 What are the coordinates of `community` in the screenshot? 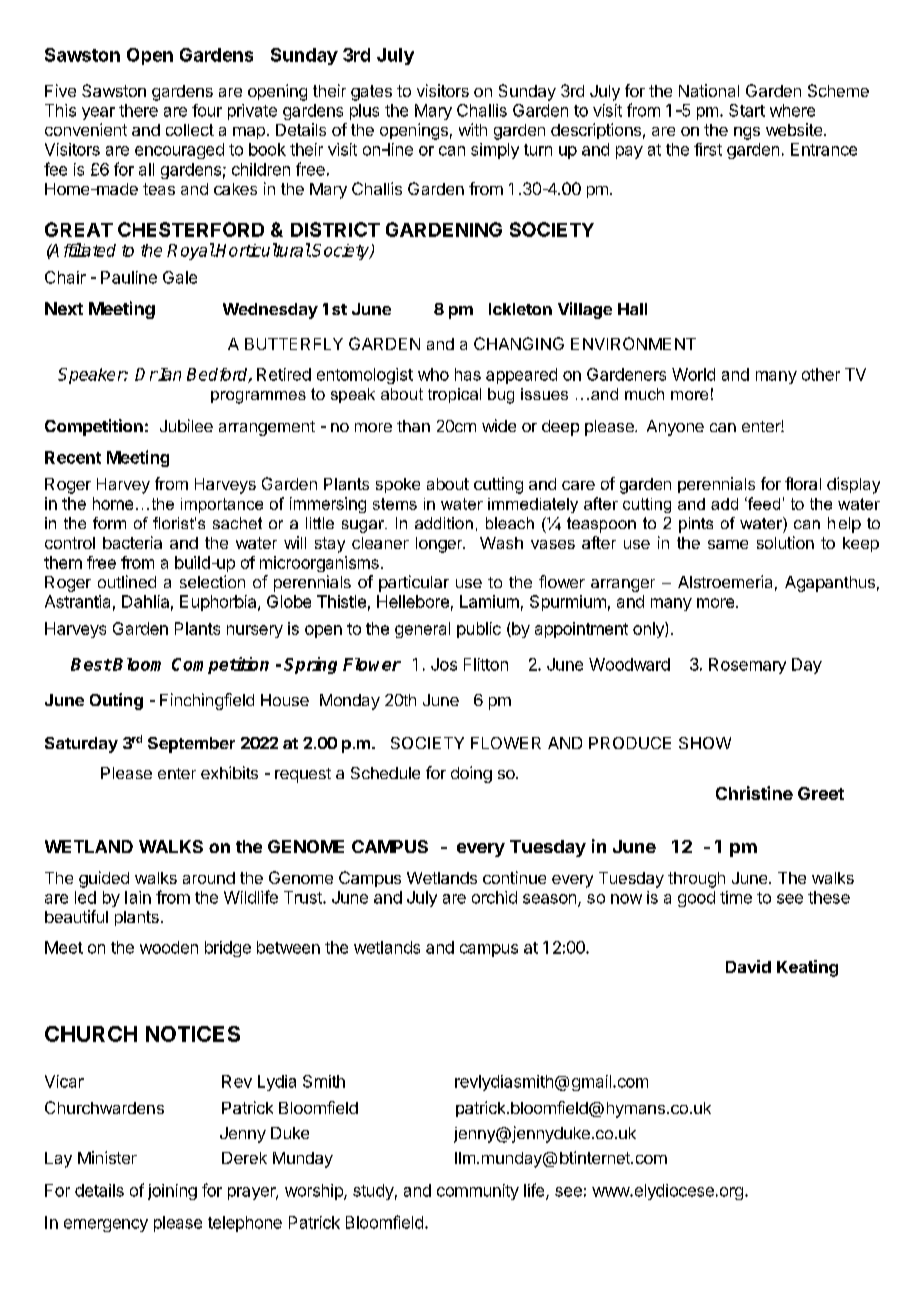 It's located at (478, 1192).
